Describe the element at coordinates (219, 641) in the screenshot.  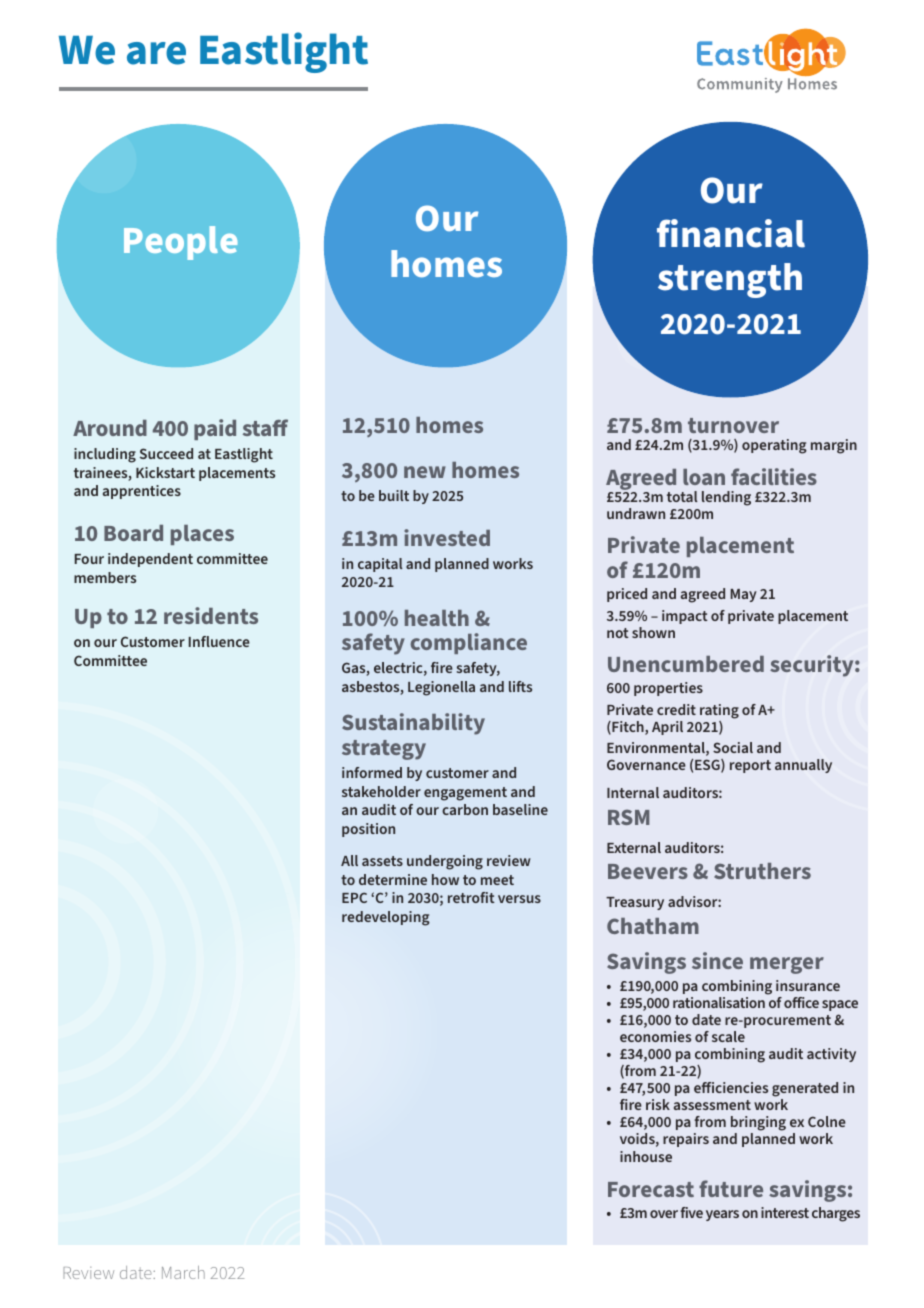
I see `Influence` at that location.
